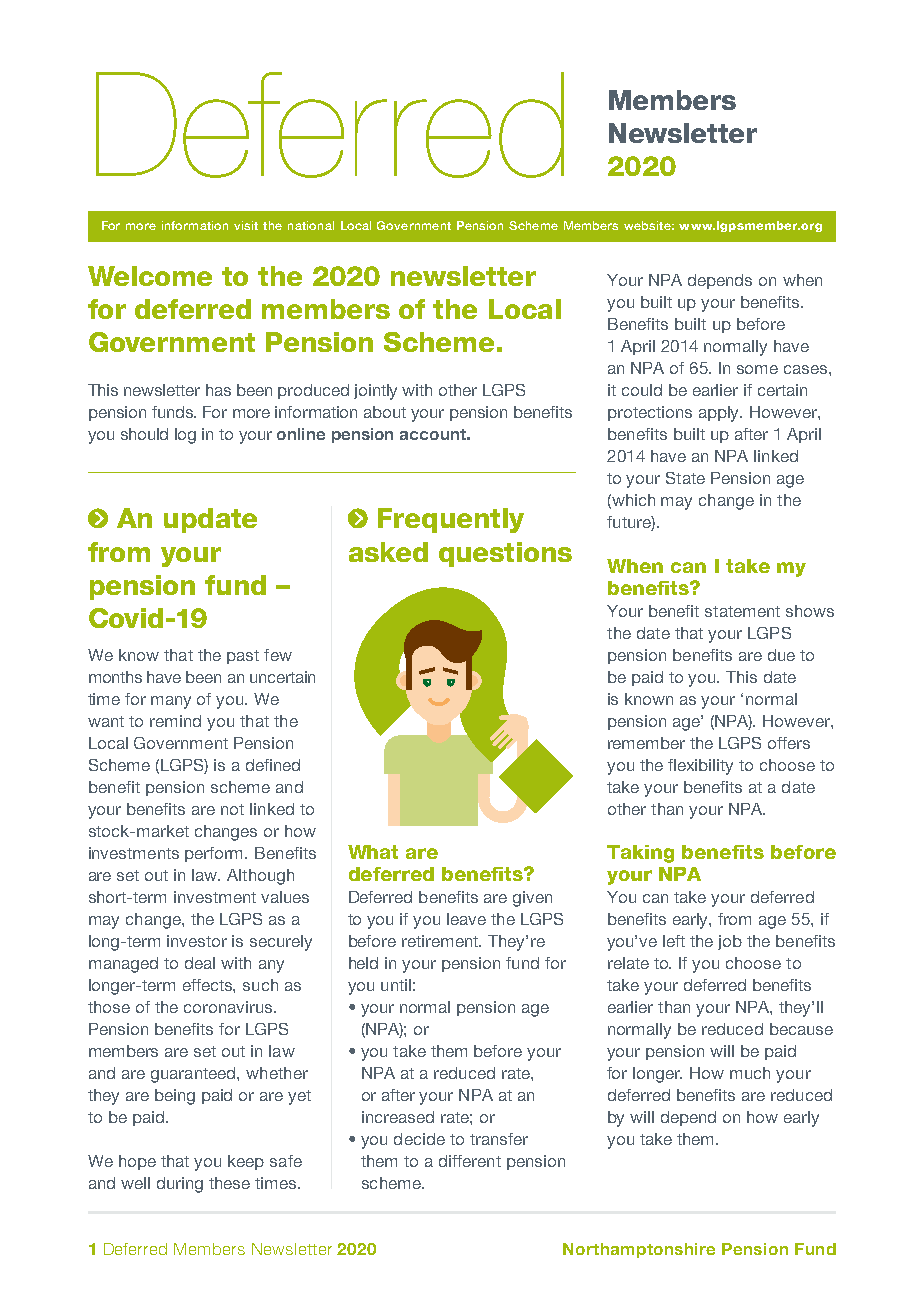 This page has height=1308, width=924. I want to click on questions, so click(505, 554).
